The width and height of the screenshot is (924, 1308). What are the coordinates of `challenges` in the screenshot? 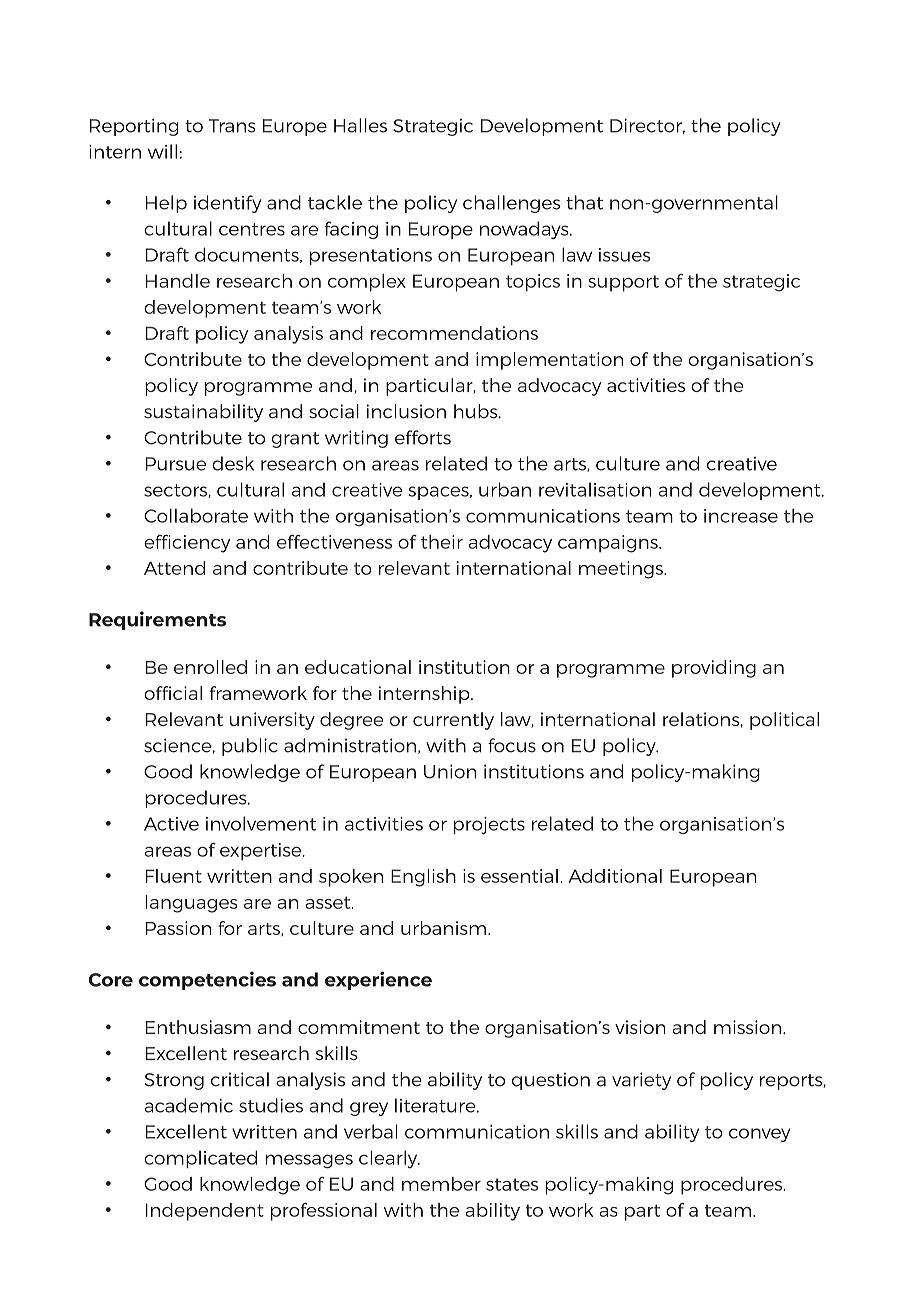 It's located at (511, 204).
